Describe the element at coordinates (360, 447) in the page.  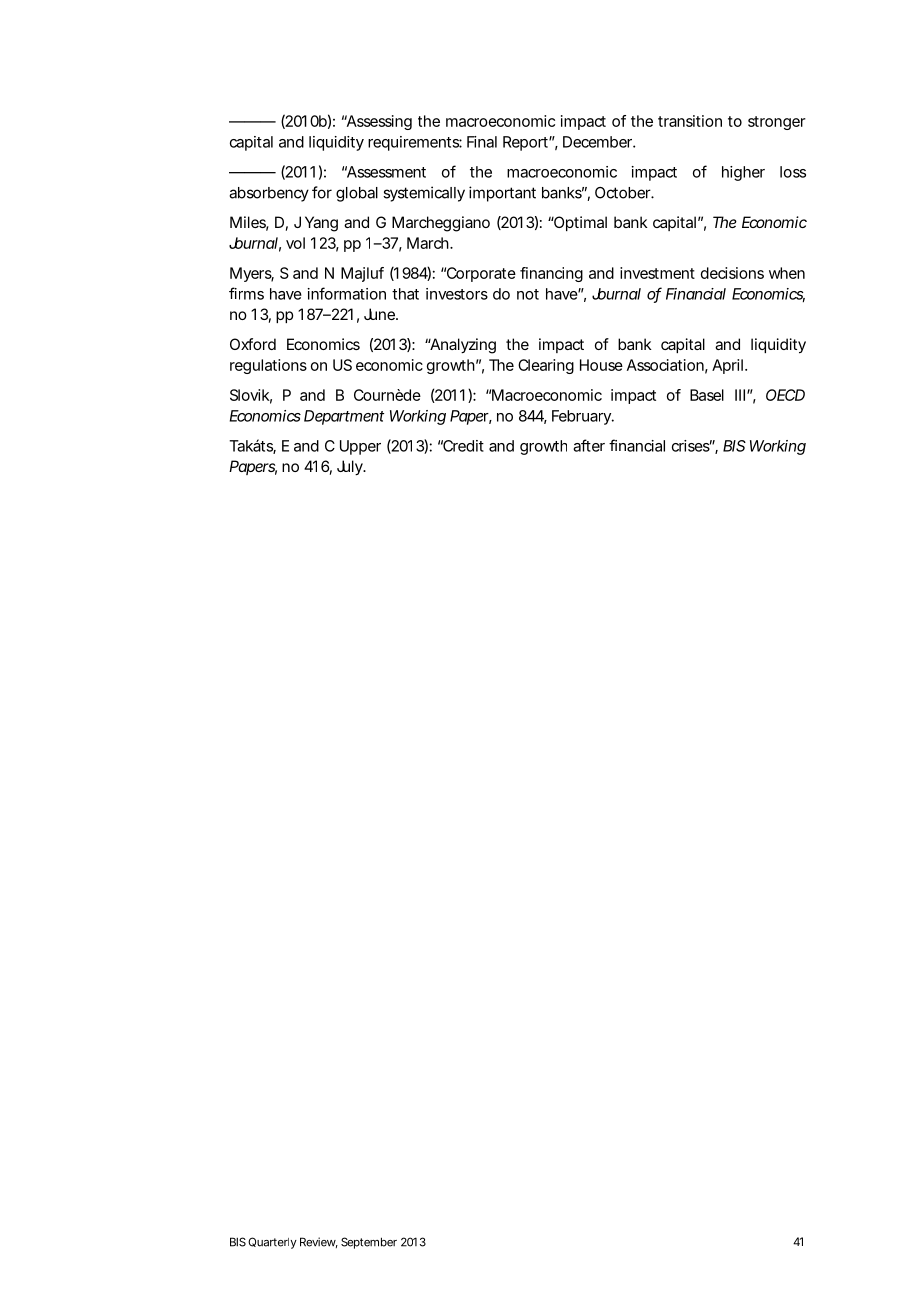
I see `Upper` at that location.
